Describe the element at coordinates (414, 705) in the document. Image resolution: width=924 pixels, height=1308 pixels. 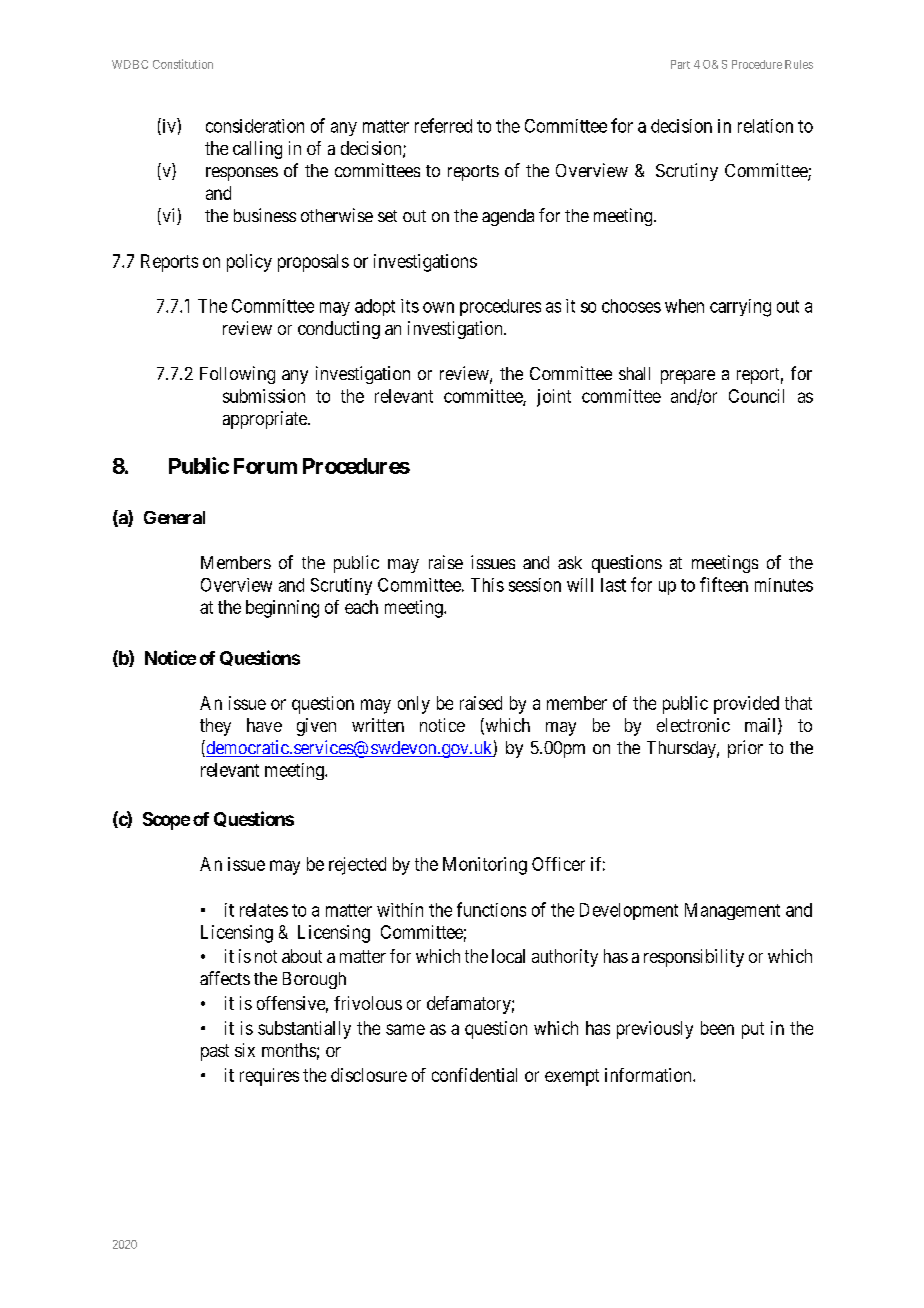
I see `only` at that location.
